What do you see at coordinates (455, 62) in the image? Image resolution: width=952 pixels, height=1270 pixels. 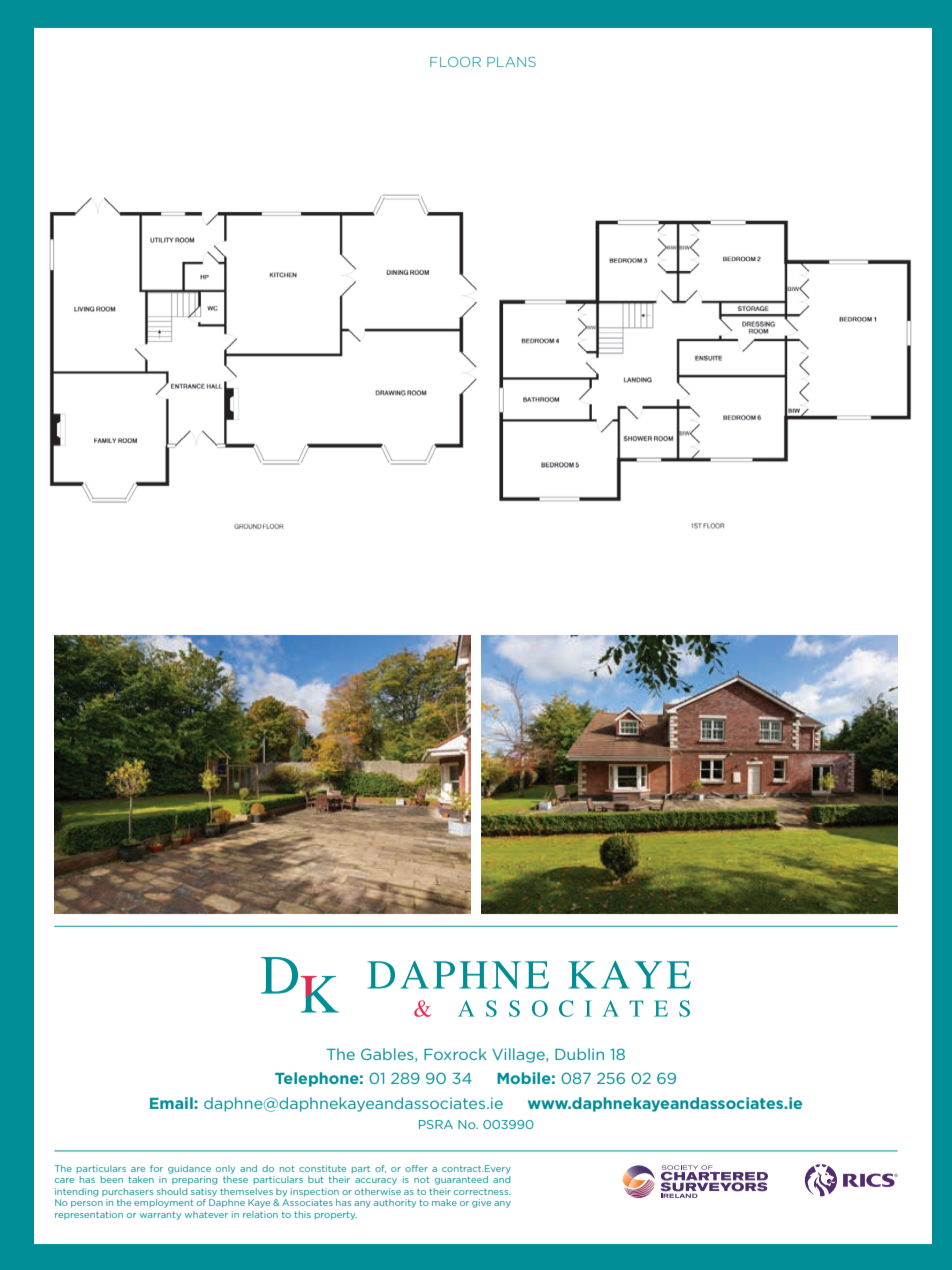 I see `FLOOR` at bounding box center [455, 62].
